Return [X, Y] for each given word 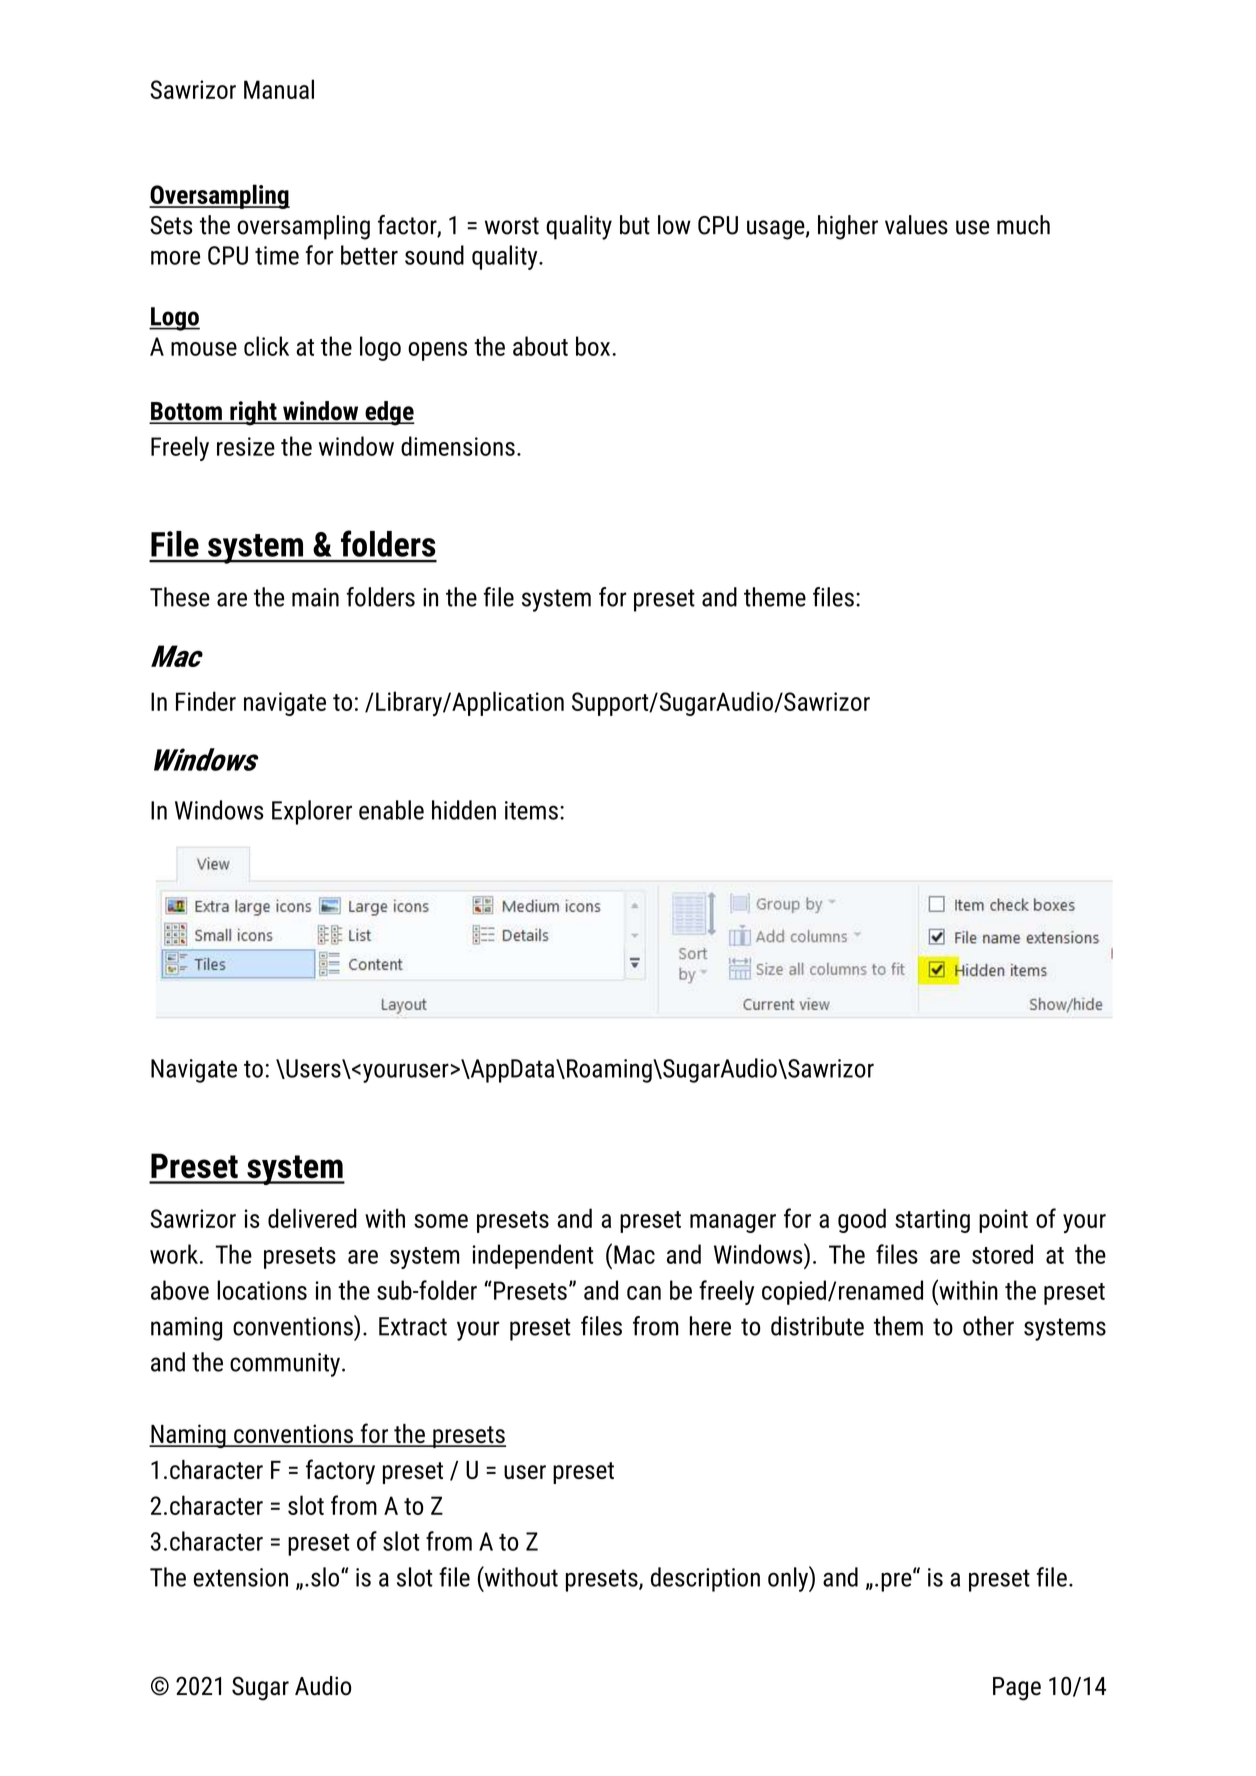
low [674, 225]
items [531, 810]
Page [1017, 1689]
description [705, 1579]
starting [932, 1221]
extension [241, 1577]
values [916, 225]
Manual [279, 89]
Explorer [312, 812]
